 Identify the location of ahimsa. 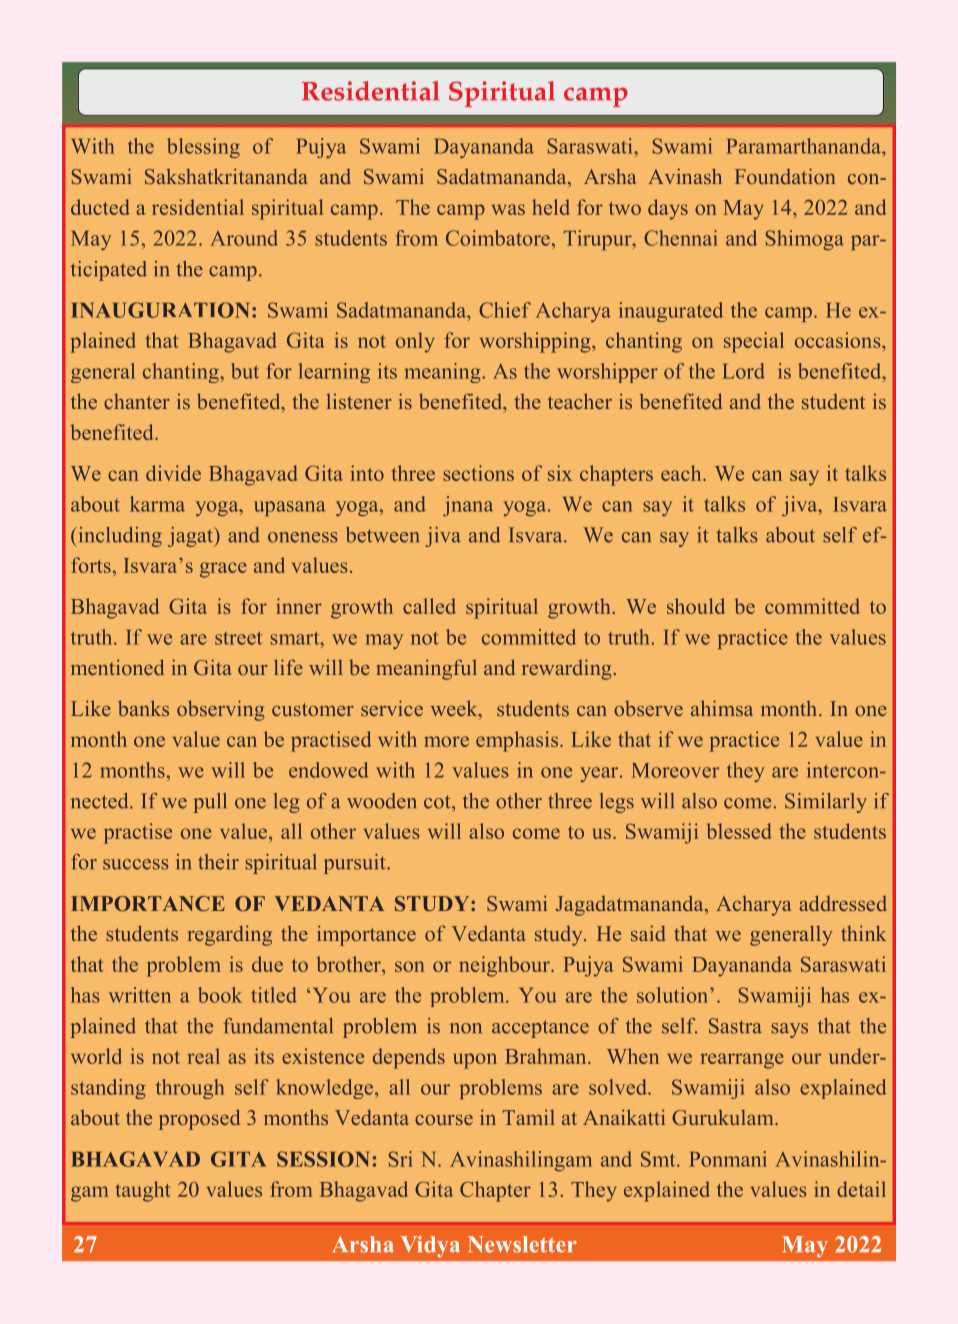
(722, 708).
